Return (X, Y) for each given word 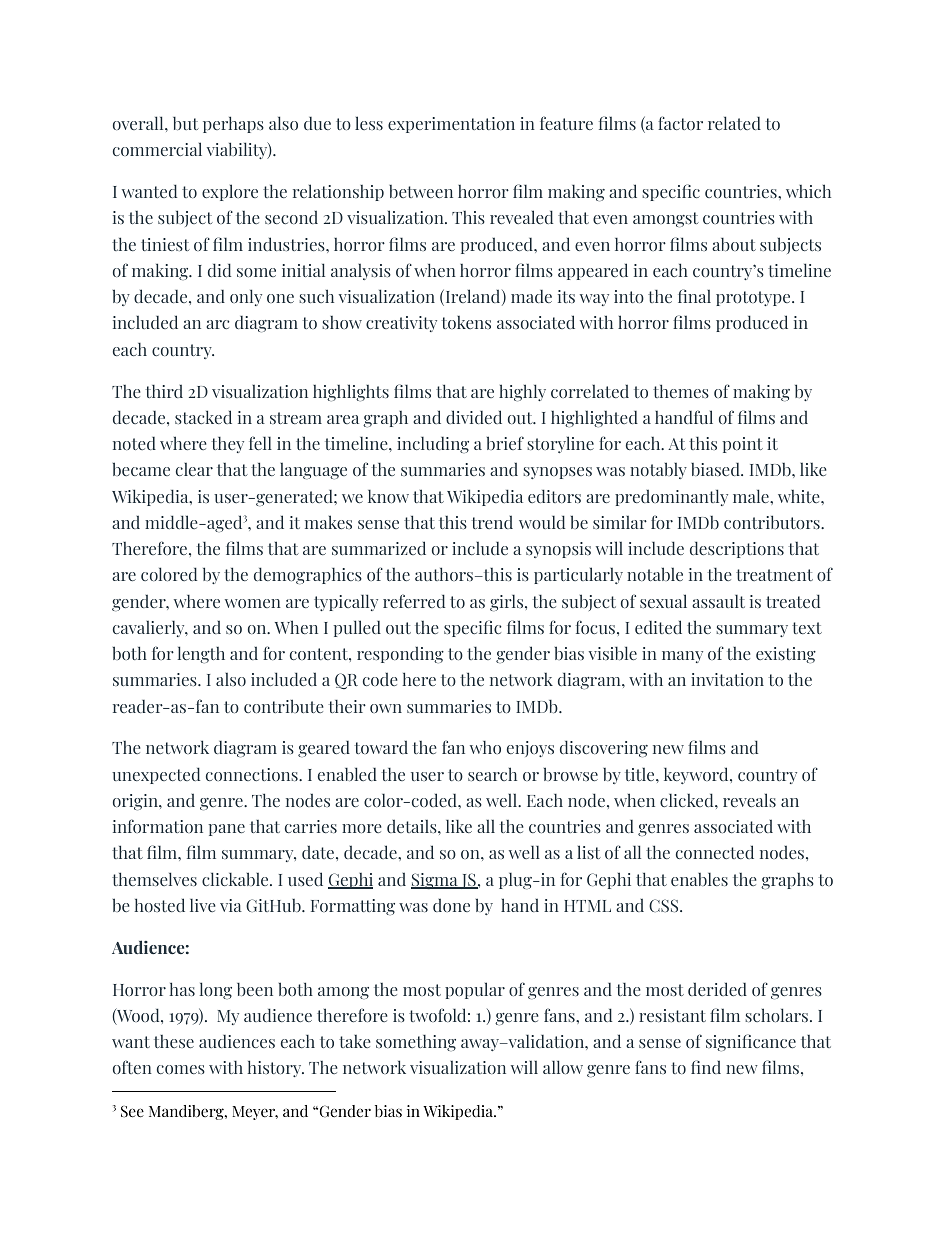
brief (505, 443)
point (743, 445)
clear (194, 469)
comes (181, 1069)
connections (253, 774)
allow (563, 1067)
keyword (697, 775)
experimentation (451, 125)
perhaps (233, 124)
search (492, 774)
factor (680, 123)
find (706, 1067)
